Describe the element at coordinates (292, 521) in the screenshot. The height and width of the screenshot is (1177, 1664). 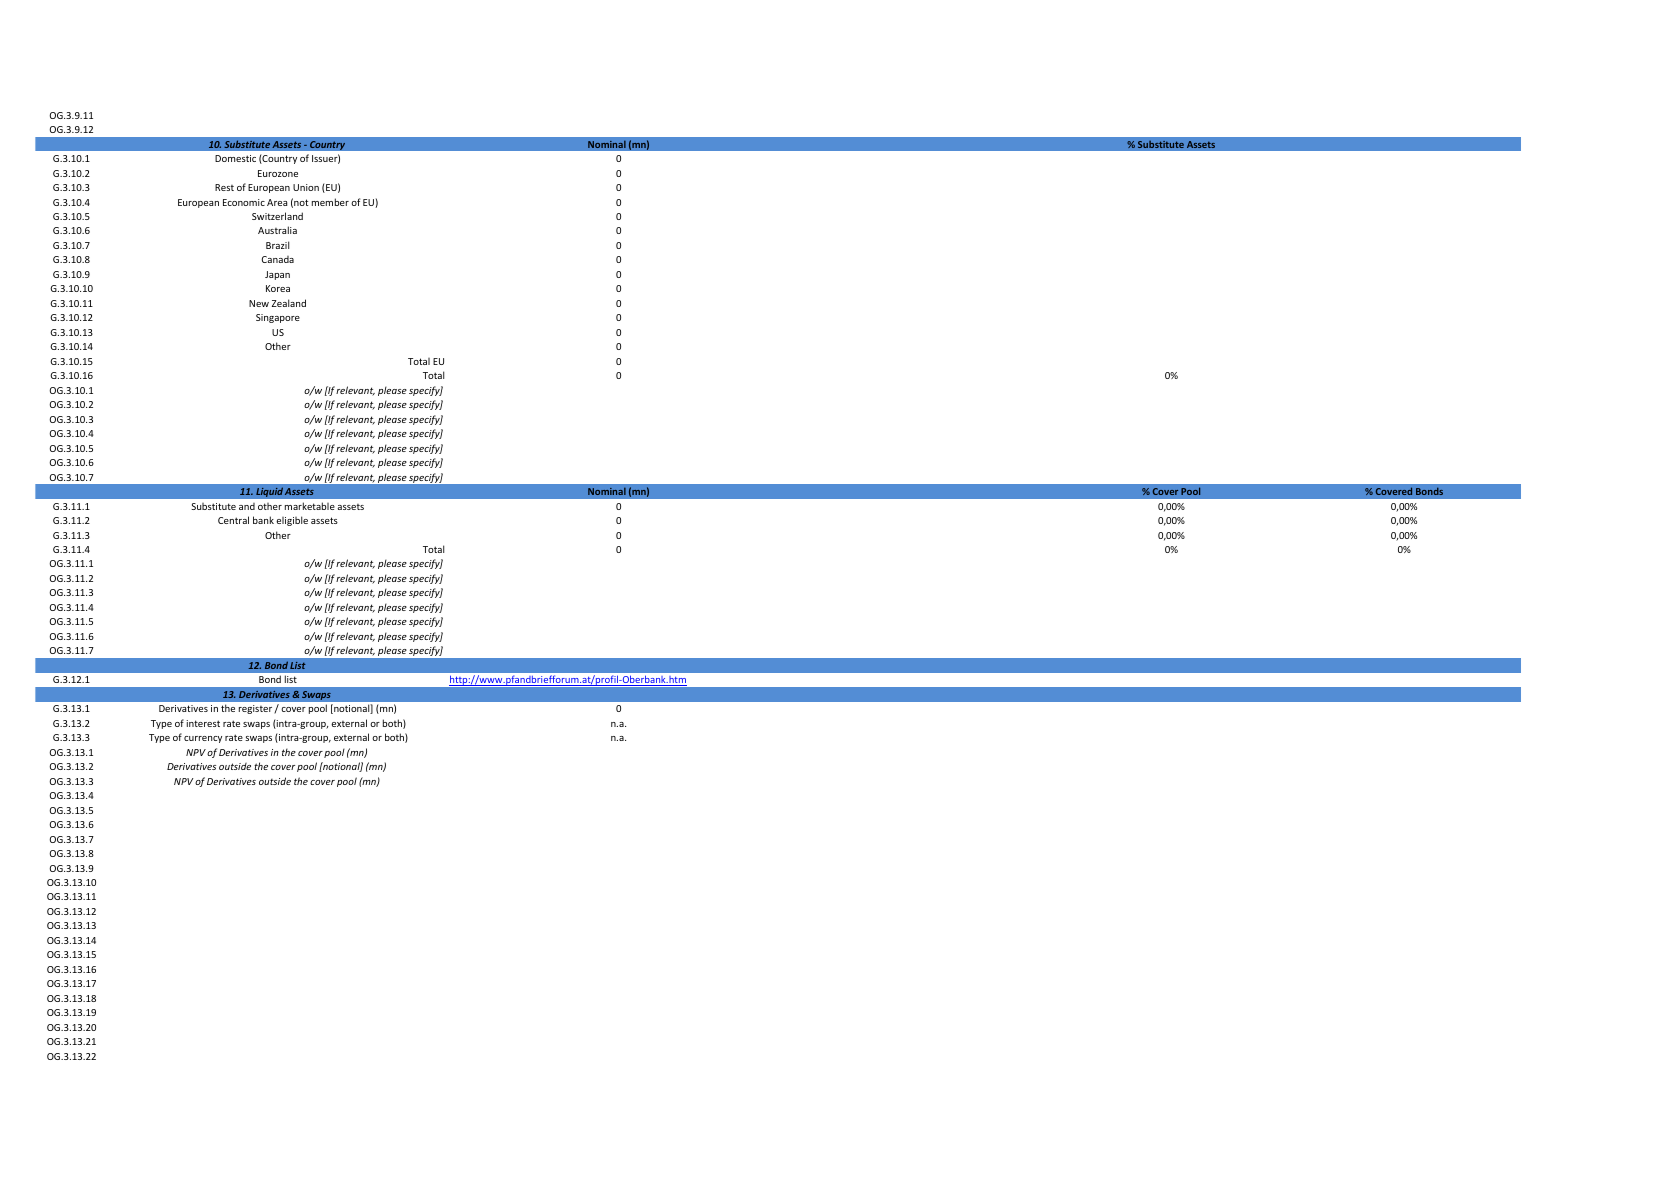
I see `eligible` at that location.
